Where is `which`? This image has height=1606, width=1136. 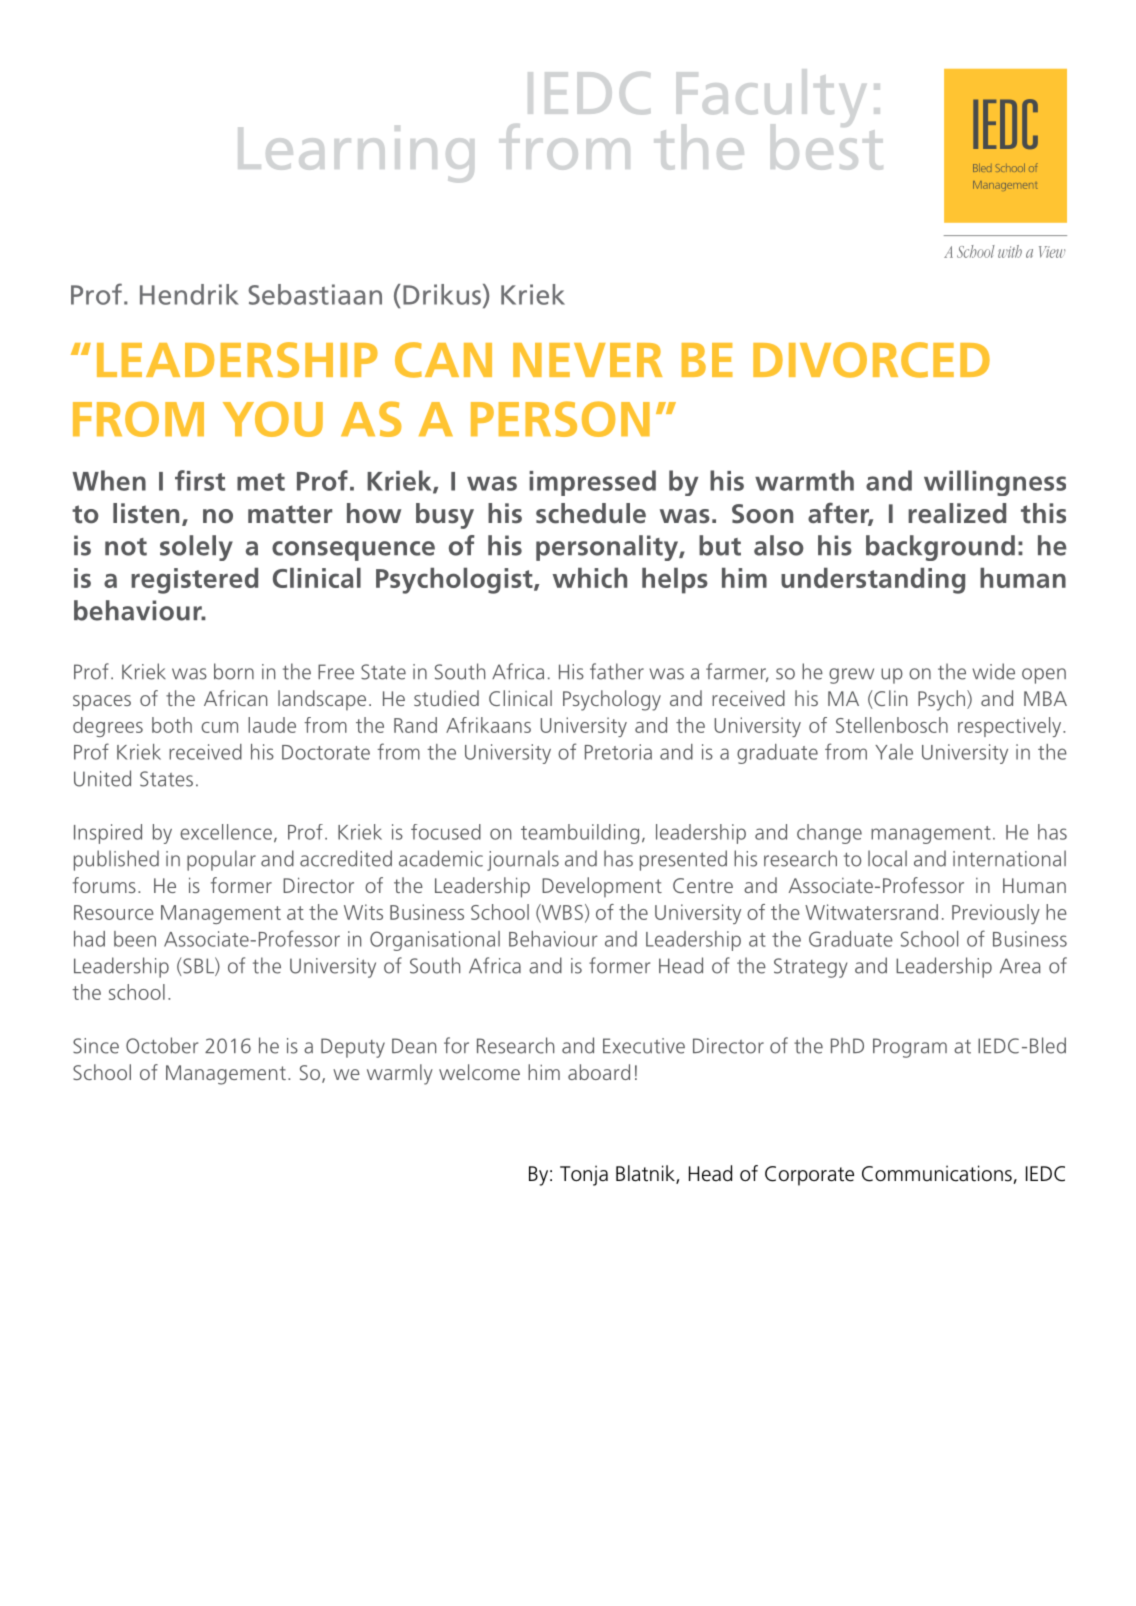 which is located at coordinates (590, 578).
